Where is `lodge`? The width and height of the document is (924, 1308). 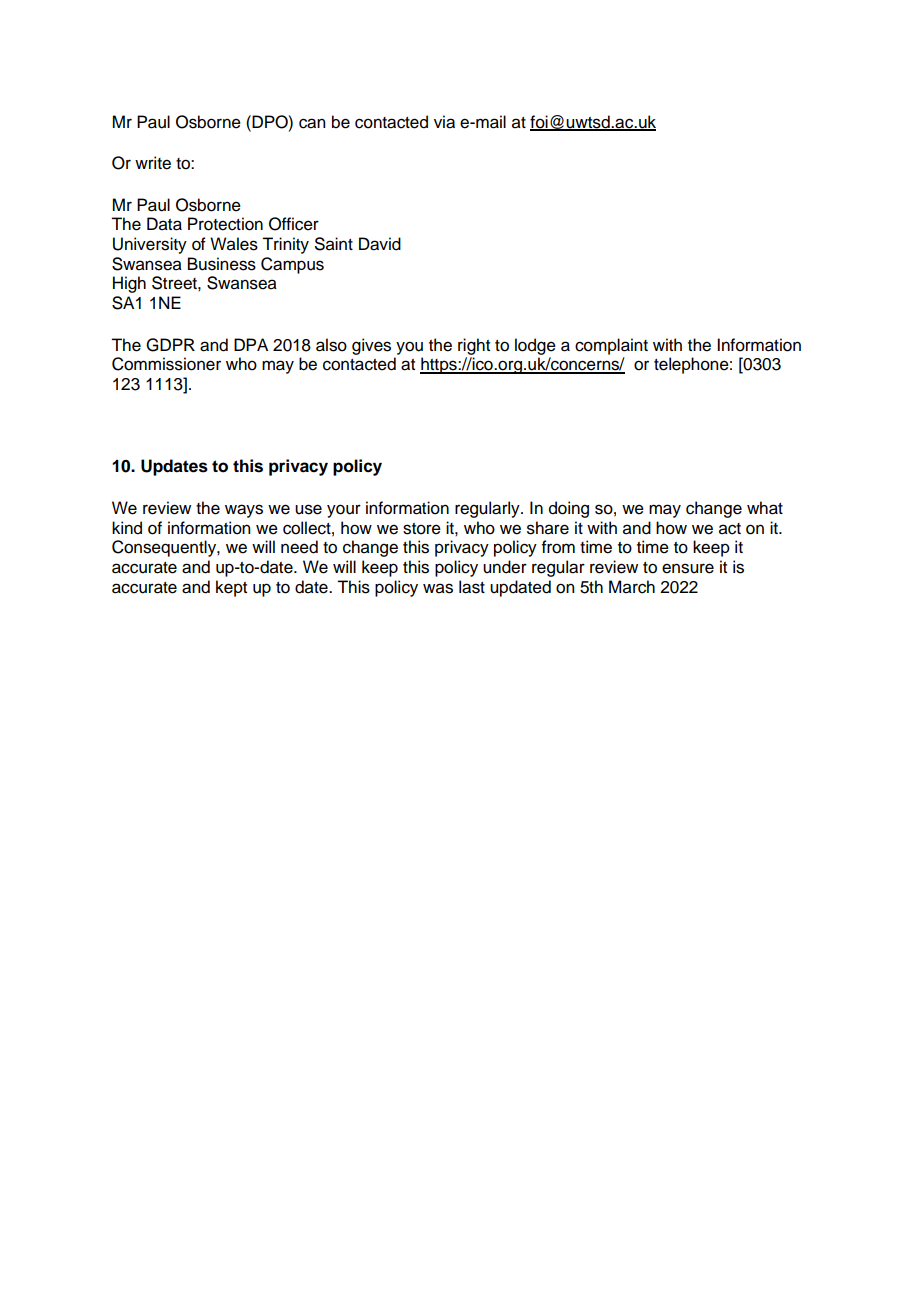
lodge is located at coordinates (535, 346).
